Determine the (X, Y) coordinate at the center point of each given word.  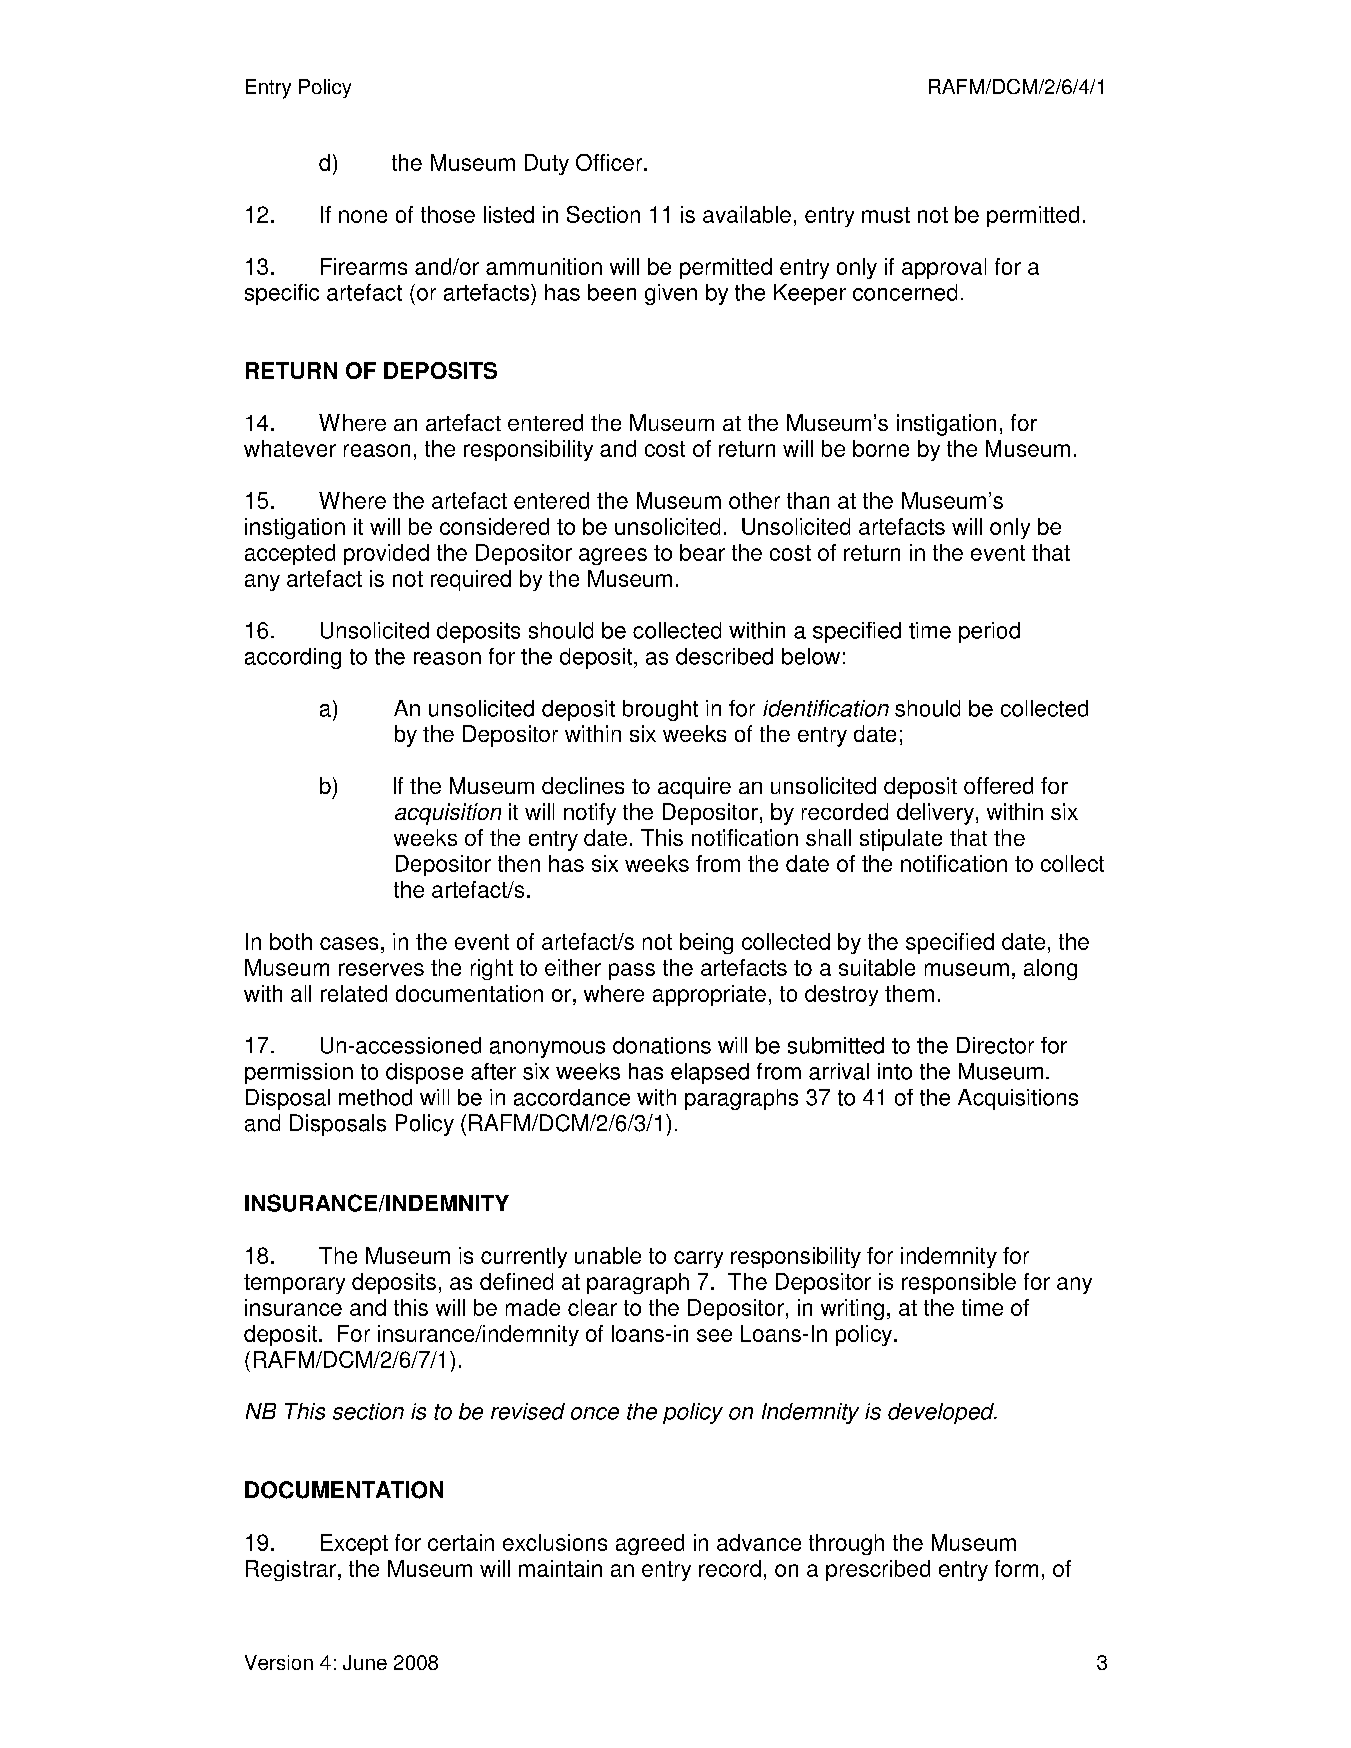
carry (698, 1259)
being (706, 943)
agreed (650, 1544)
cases (349, 943)
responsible (959, 1283)
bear (702, 552)
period (989, 632)
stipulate (901, 840)
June (365, 1662)
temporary (294, 1284)
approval (944, 268)
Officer (610, 162)
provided (386, 554)
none (363, 216)
